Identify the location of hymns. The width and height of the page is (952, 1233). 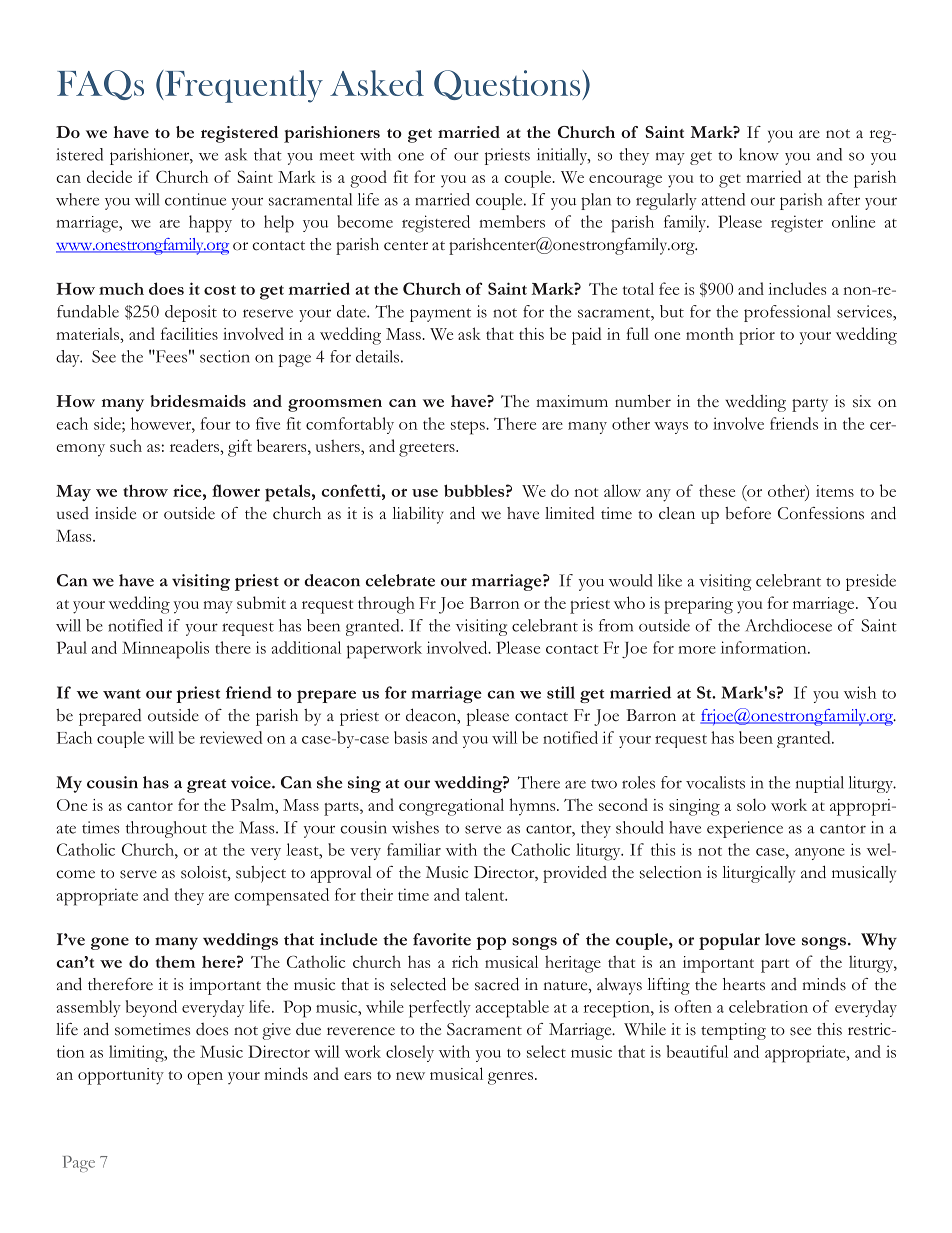
(533, 807).
